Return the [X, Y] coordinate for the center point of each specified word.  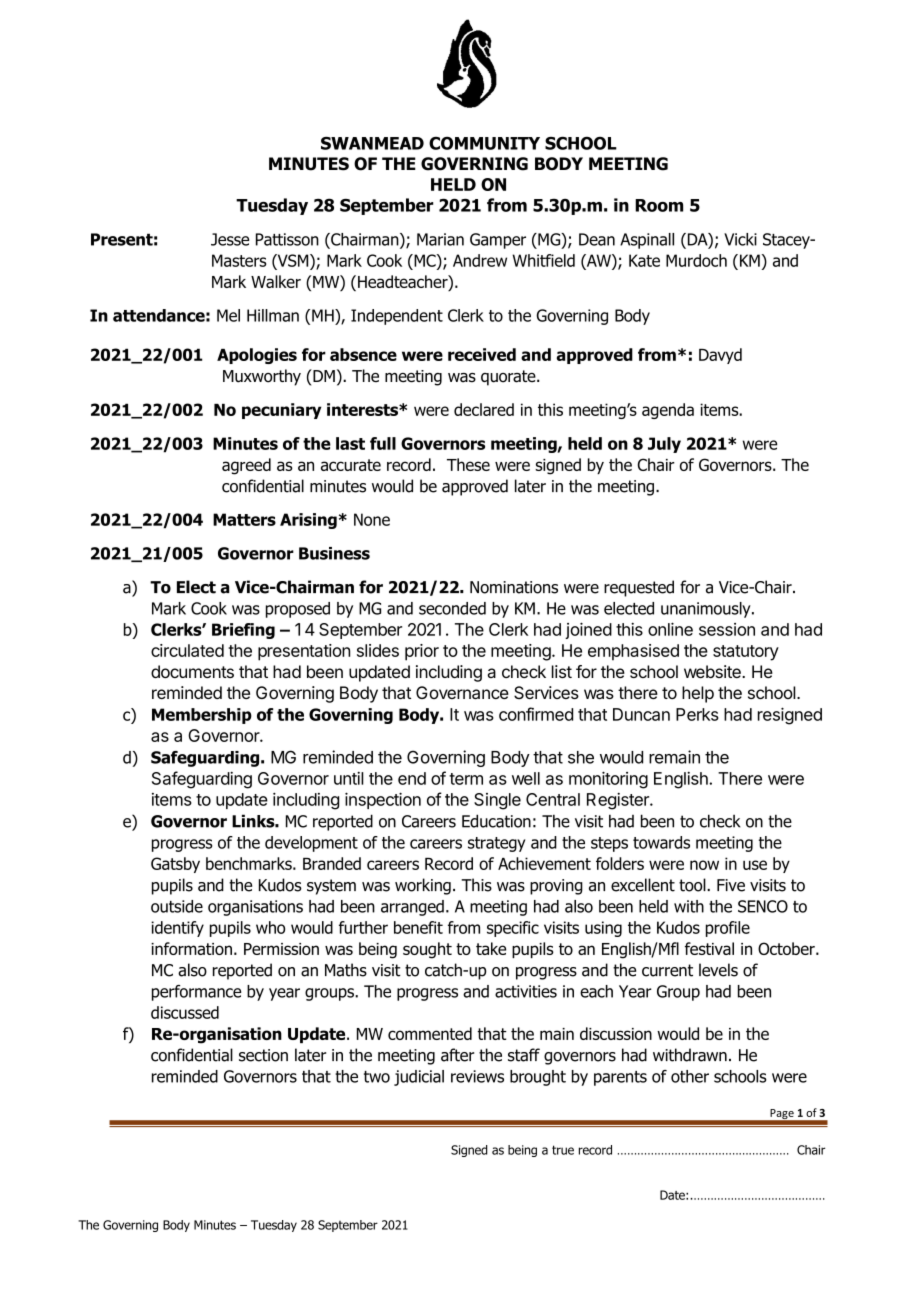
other [690, 1076]
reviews [477, 1076]
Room [659, 205]
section [263, 1055]
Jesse [230, 239]
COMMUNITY [484, 143]
